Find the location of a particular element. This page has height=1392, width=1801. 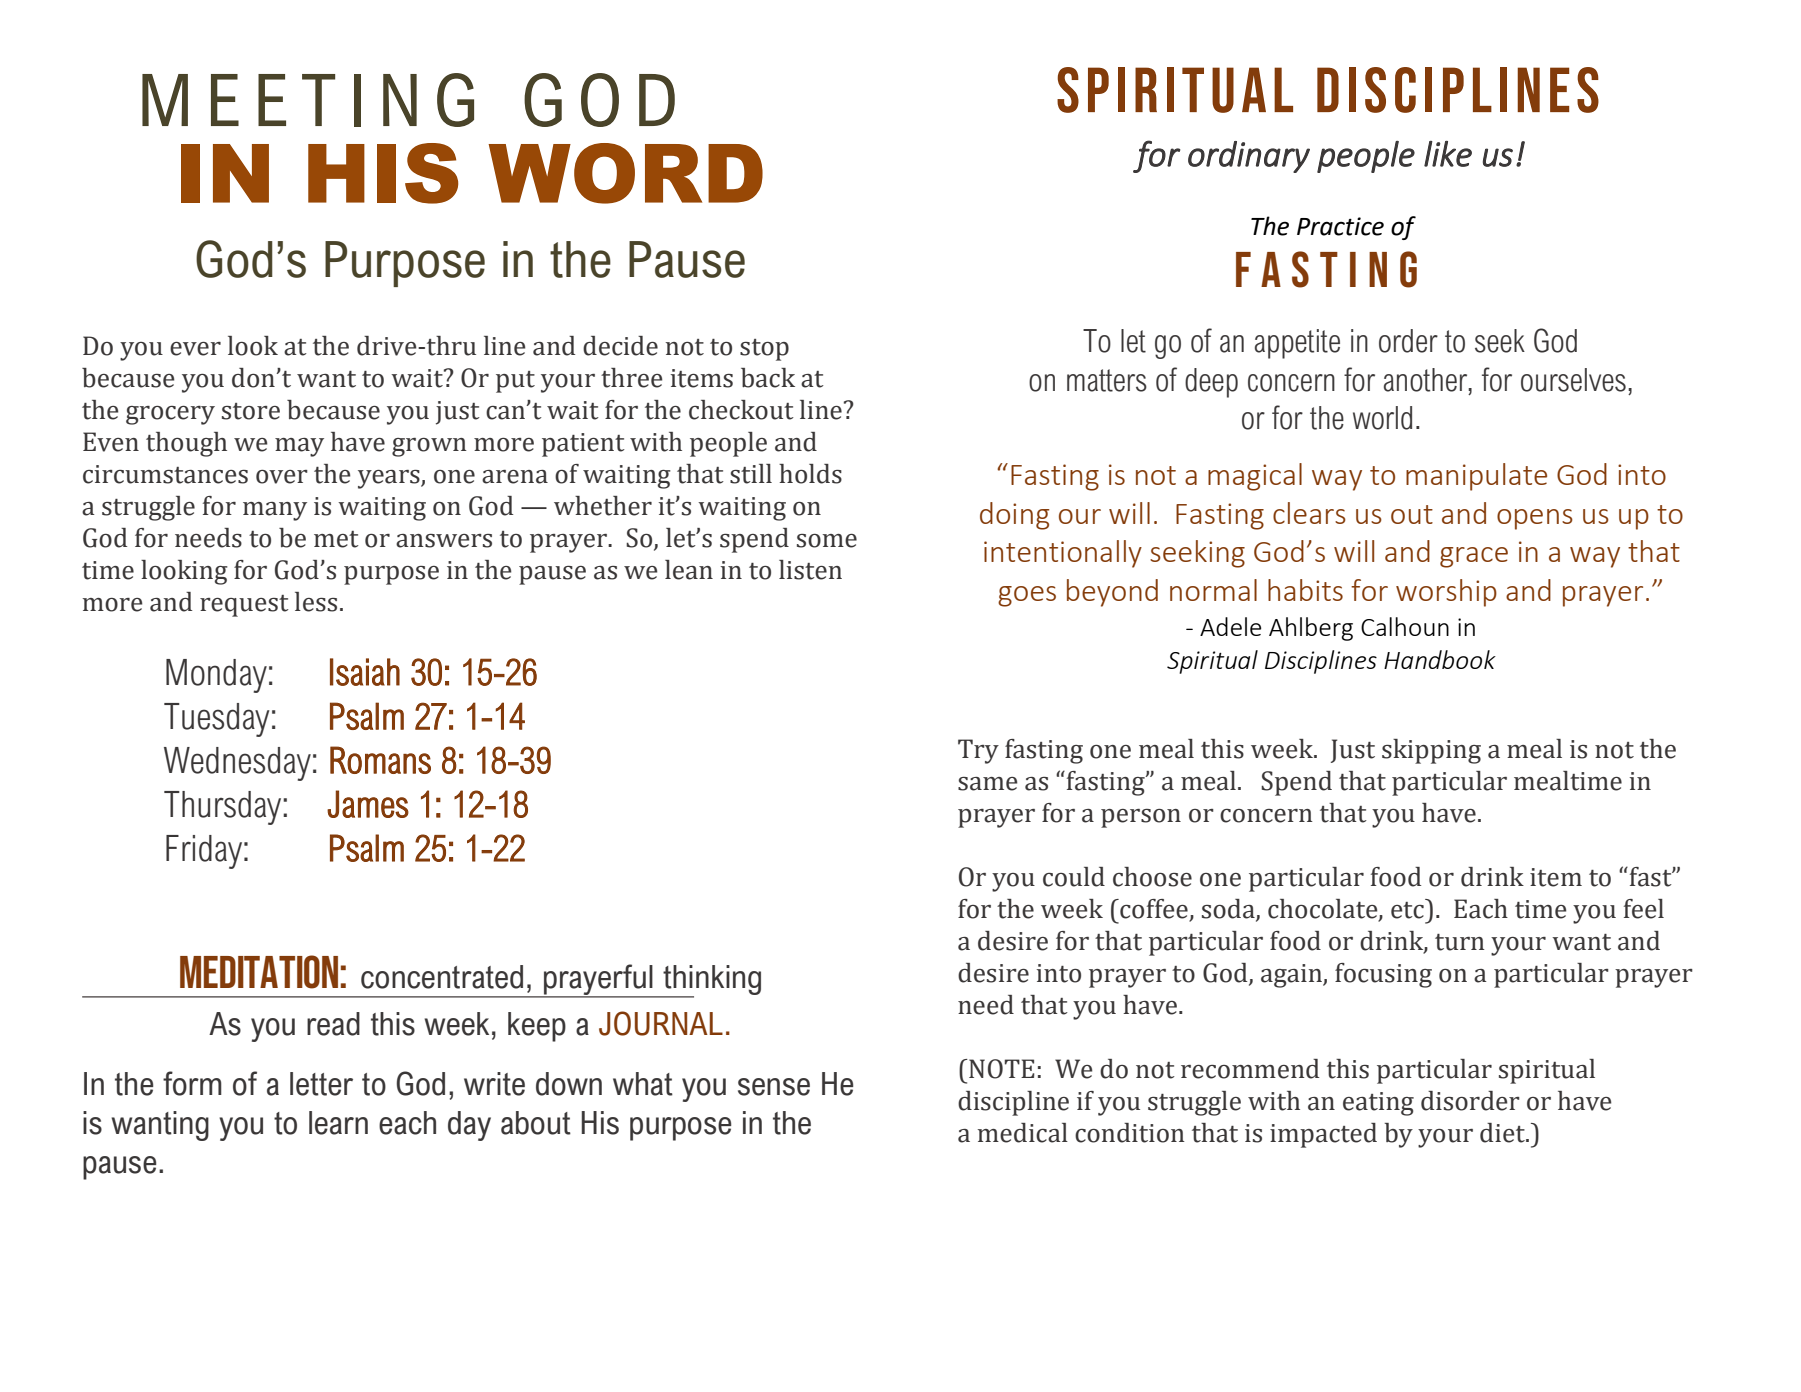

James is located at coordinates (368, 804).
